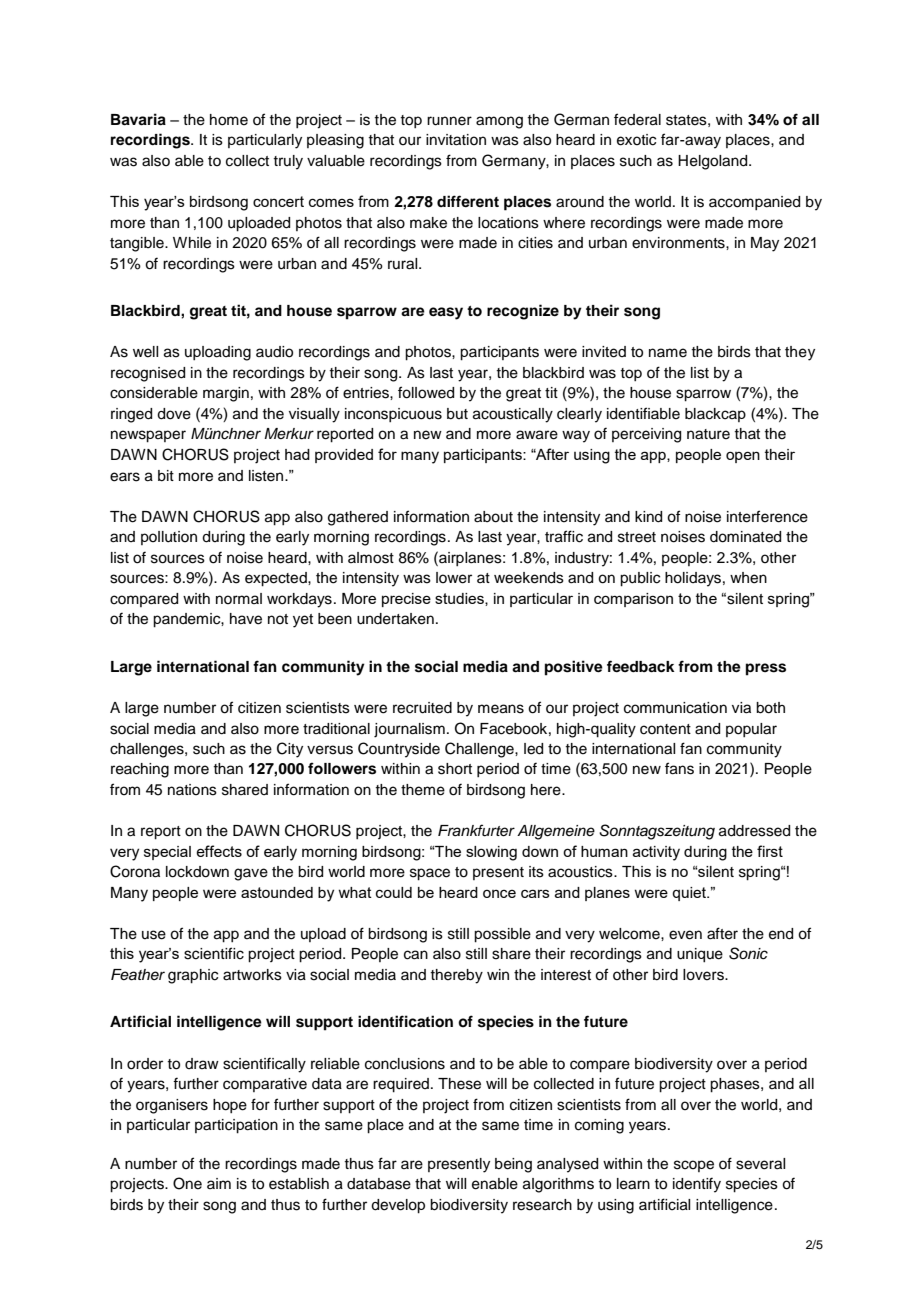 This screenshot has width=924, height=1307. Describe the element at coordinates (456, 140) in the screenshot. I see `invitation` at that location.
